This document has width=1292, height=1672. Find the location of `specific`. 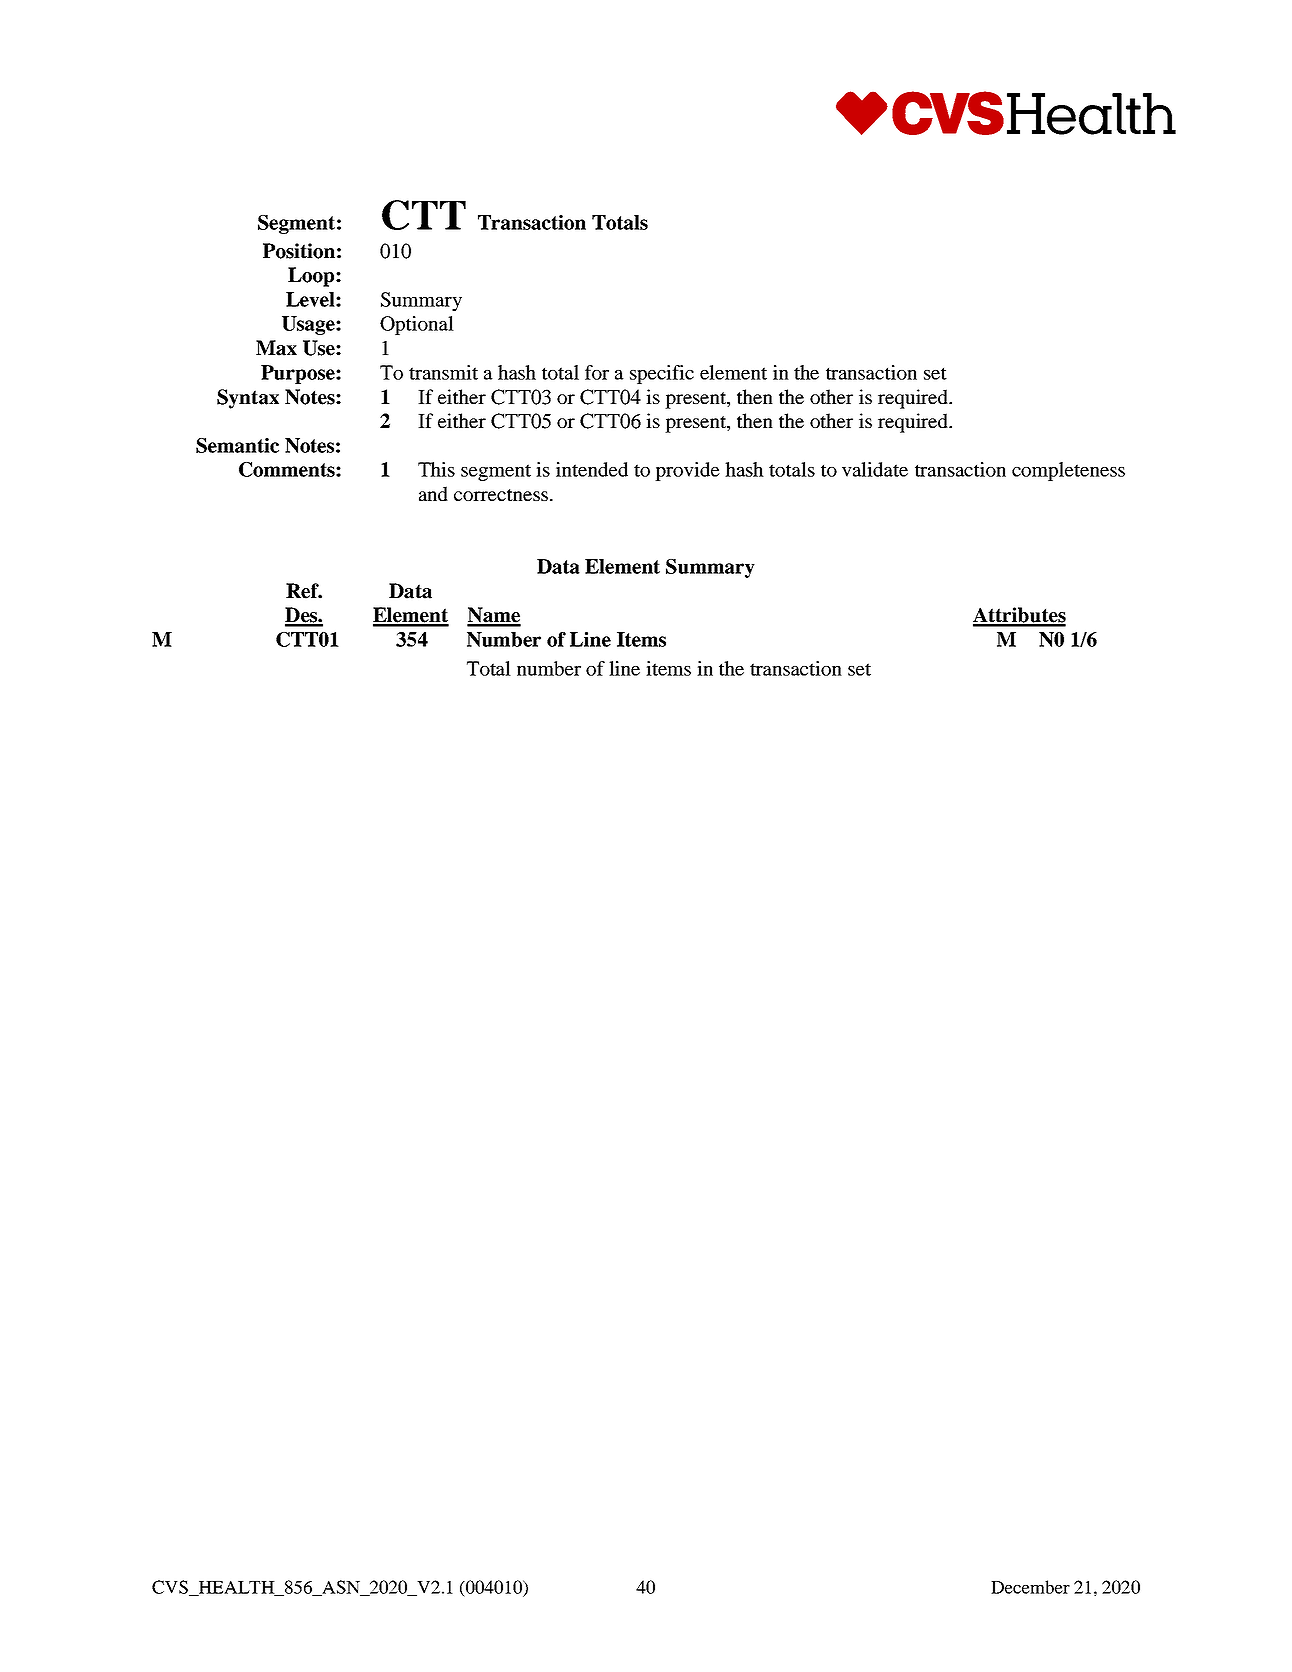

specific is located at coordinates (662, 374).
